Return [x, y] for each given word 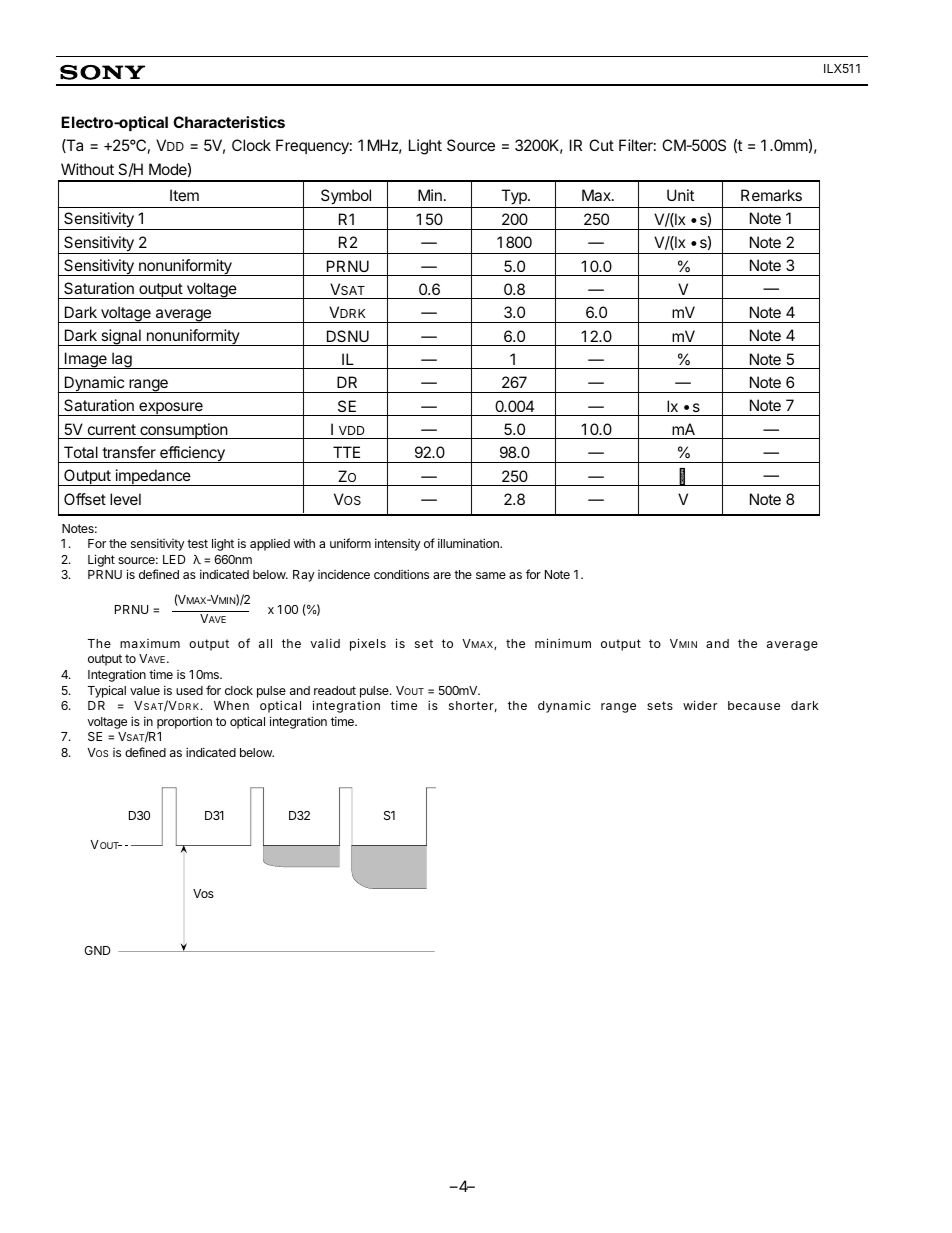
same [491, 575]
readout [335, 690]
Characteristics [229, 122]
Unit [680, 195]
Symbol [346, 197]
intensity [398, 544]
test [197, 543]
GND [97, 950]
